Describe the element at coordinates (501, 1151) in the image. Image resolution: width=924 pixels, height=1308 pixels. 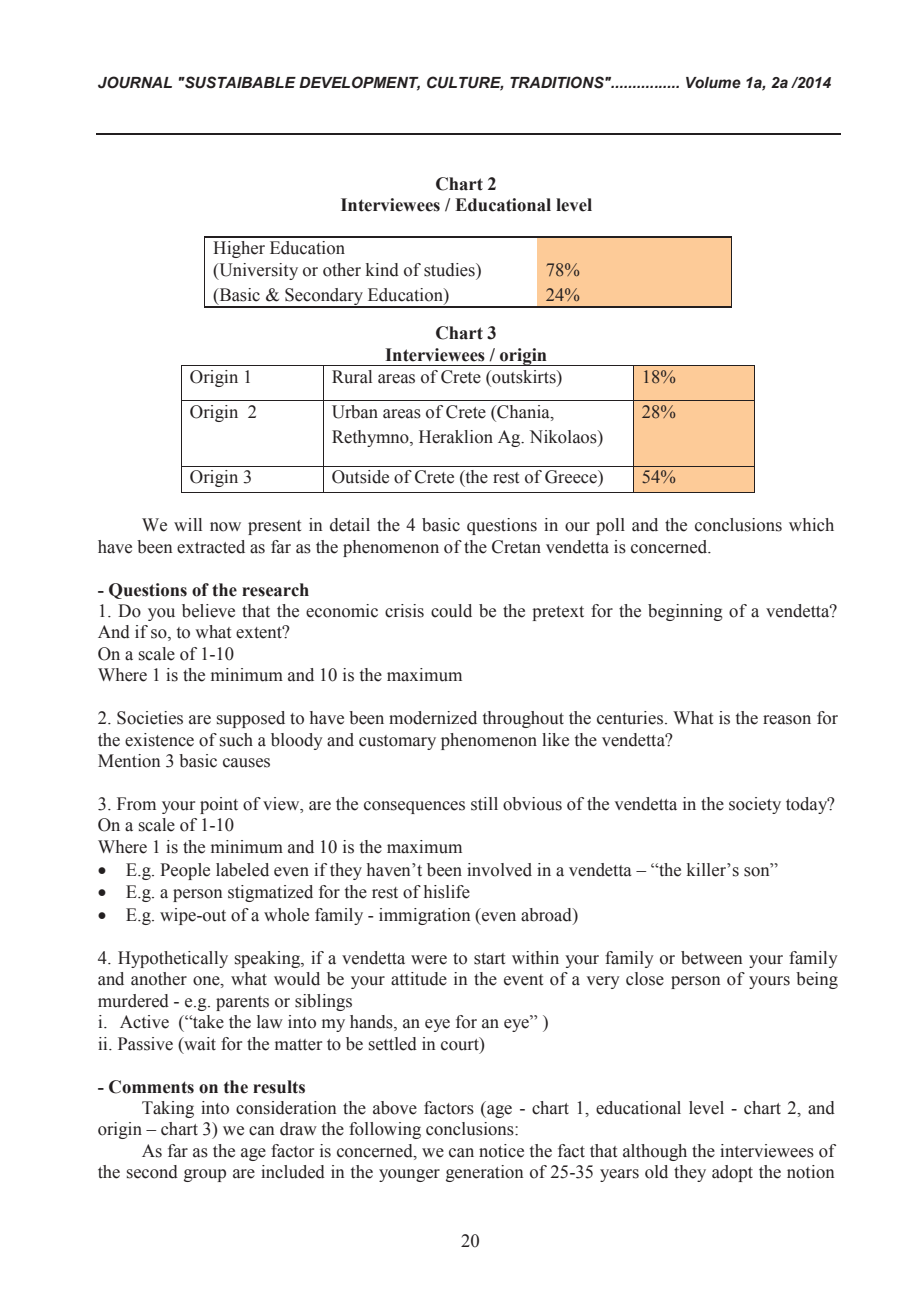
I see `notice` at that location.
